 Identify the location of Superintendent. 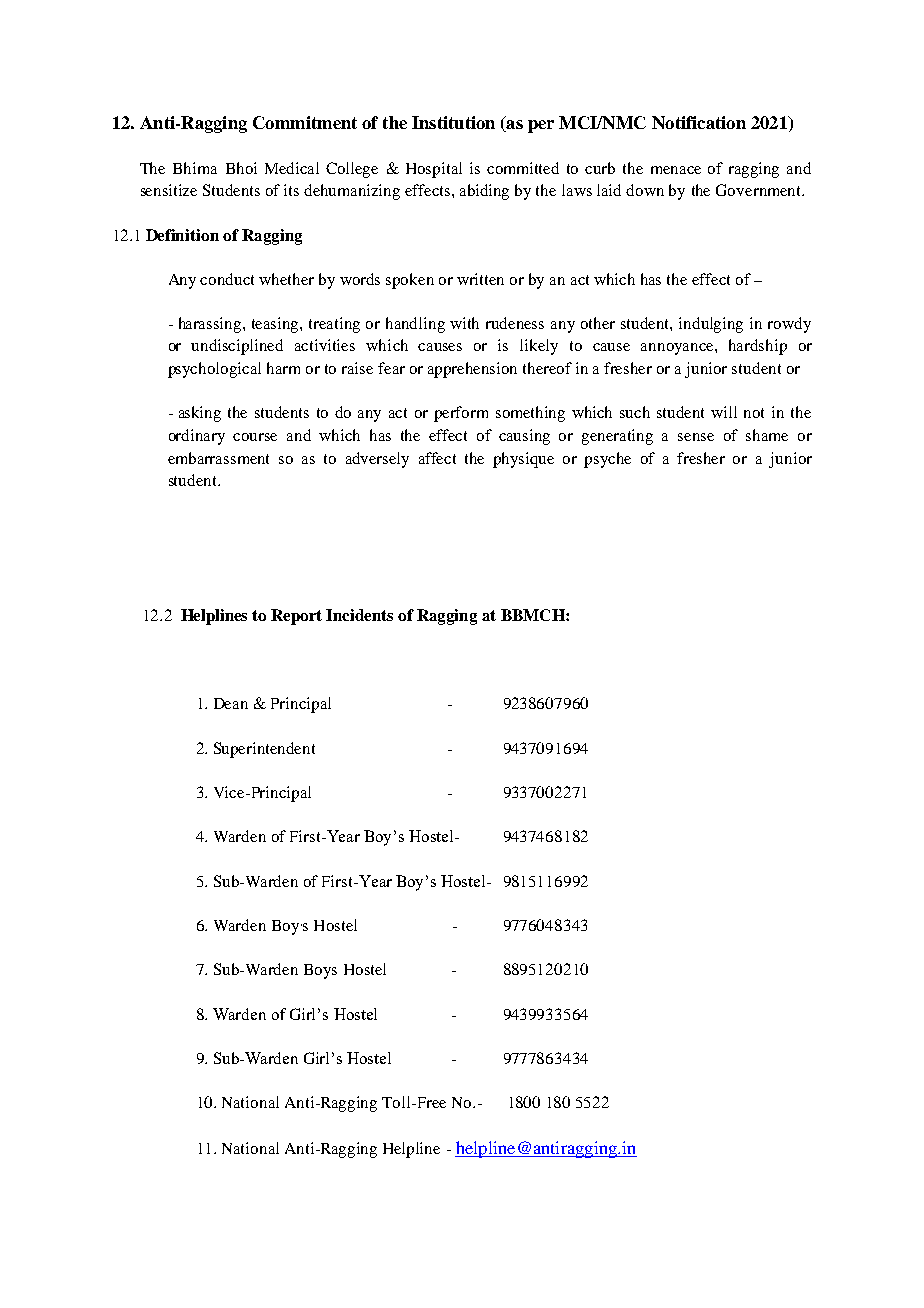
(264, 750).
